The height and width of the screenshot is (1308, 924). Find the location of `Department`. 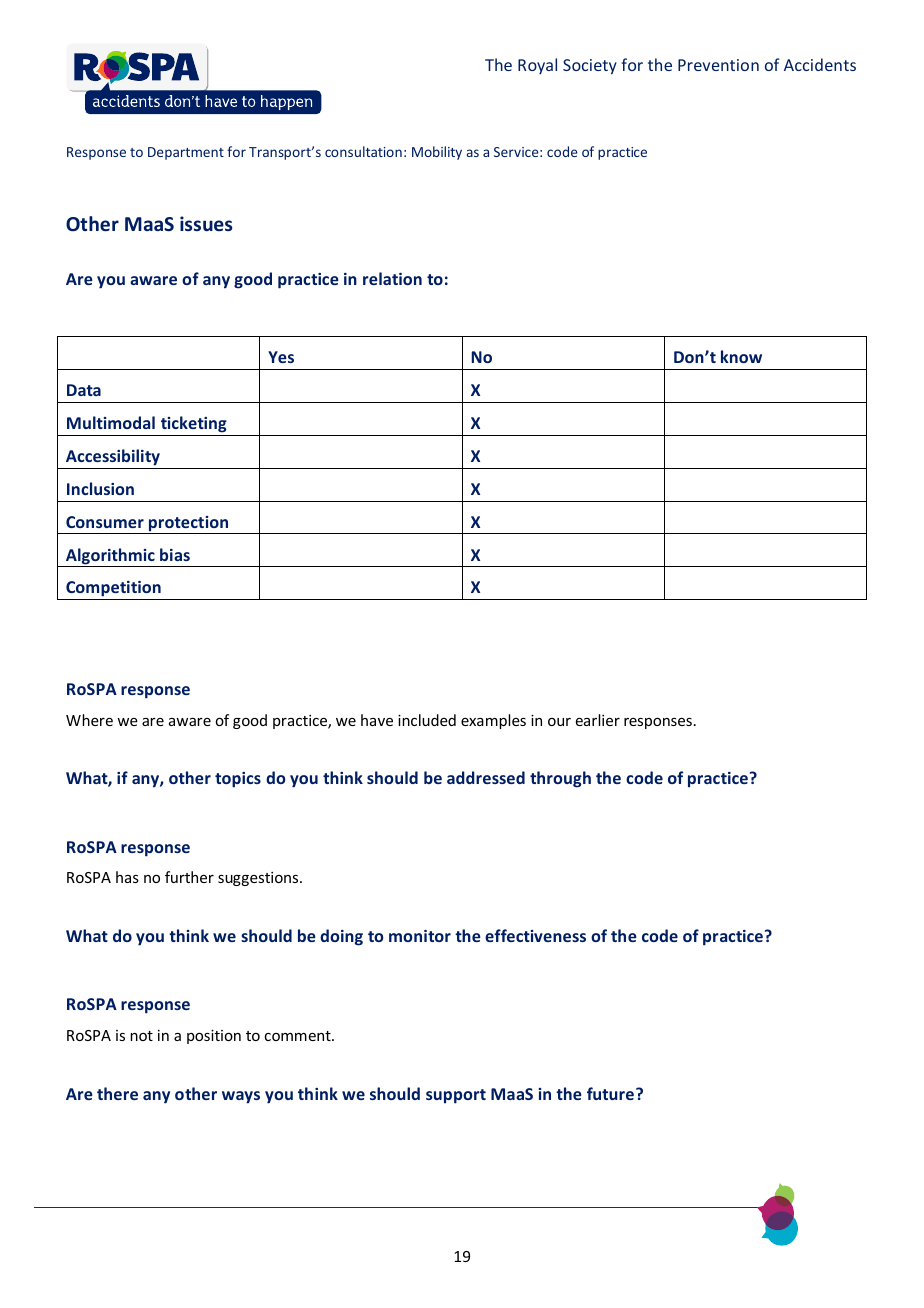

Department is located at coordinates (186, 153).
